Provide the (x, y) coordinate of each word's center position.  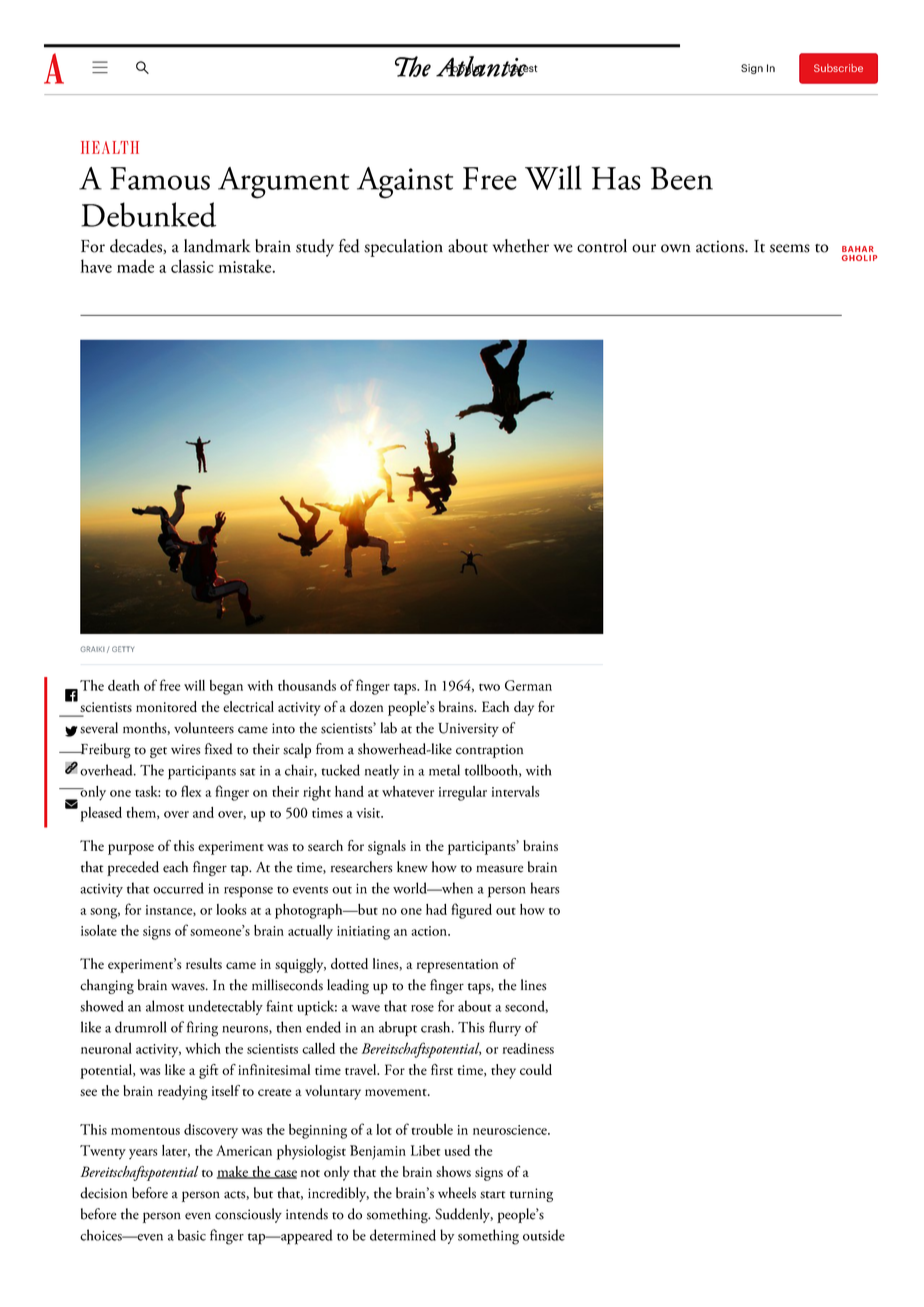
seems (790, 248)
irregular (463, 793)
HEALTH (110, 147)
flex (191, 791)
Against (405, 183)
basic (192, 1235)
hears (545, 888)
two (489, 687)
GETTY (123, 649)
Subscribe (838, 68)
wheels (457, 1193)
